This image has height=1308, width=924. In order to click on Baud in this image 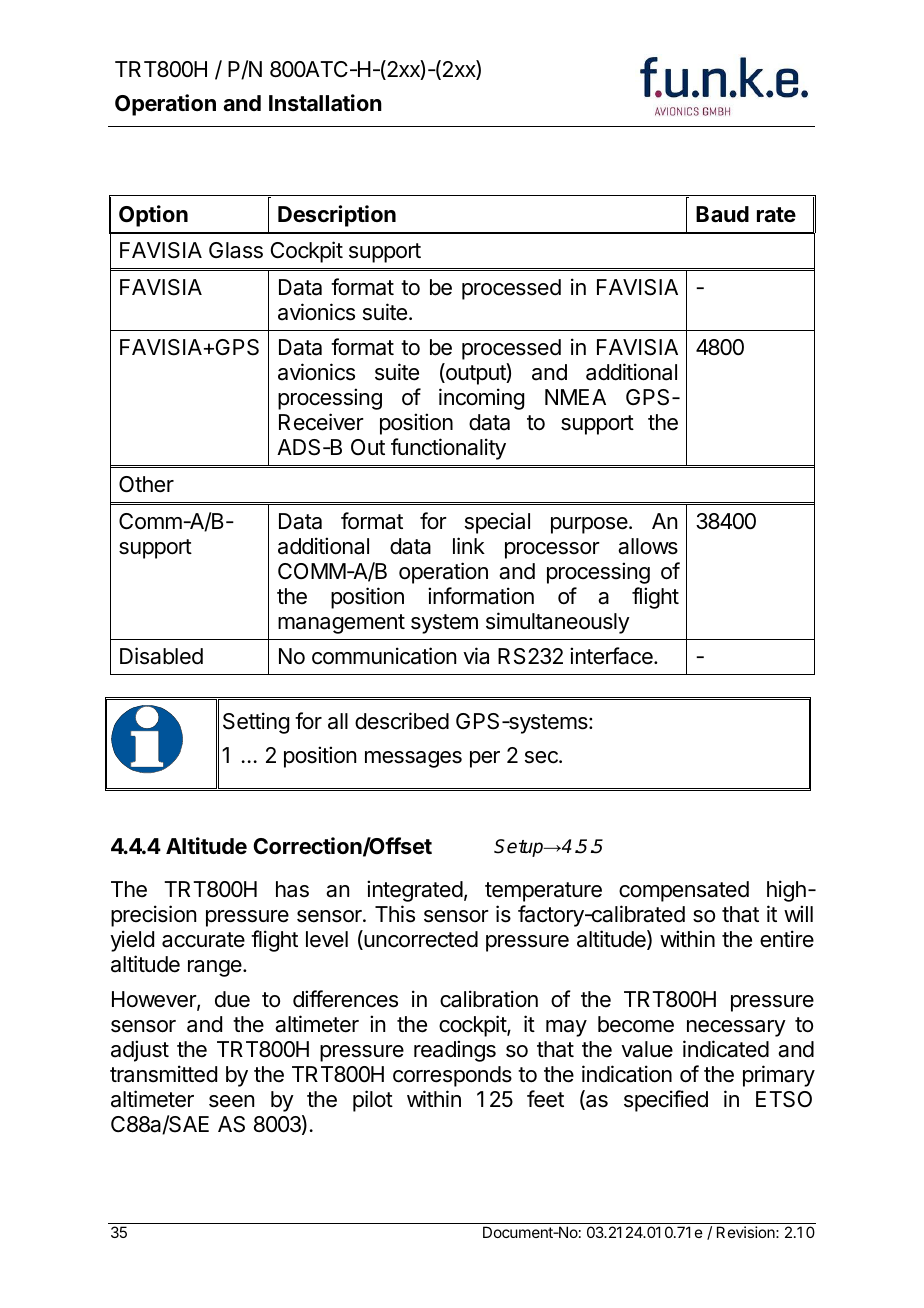, I will do `click(722, 214)`.
